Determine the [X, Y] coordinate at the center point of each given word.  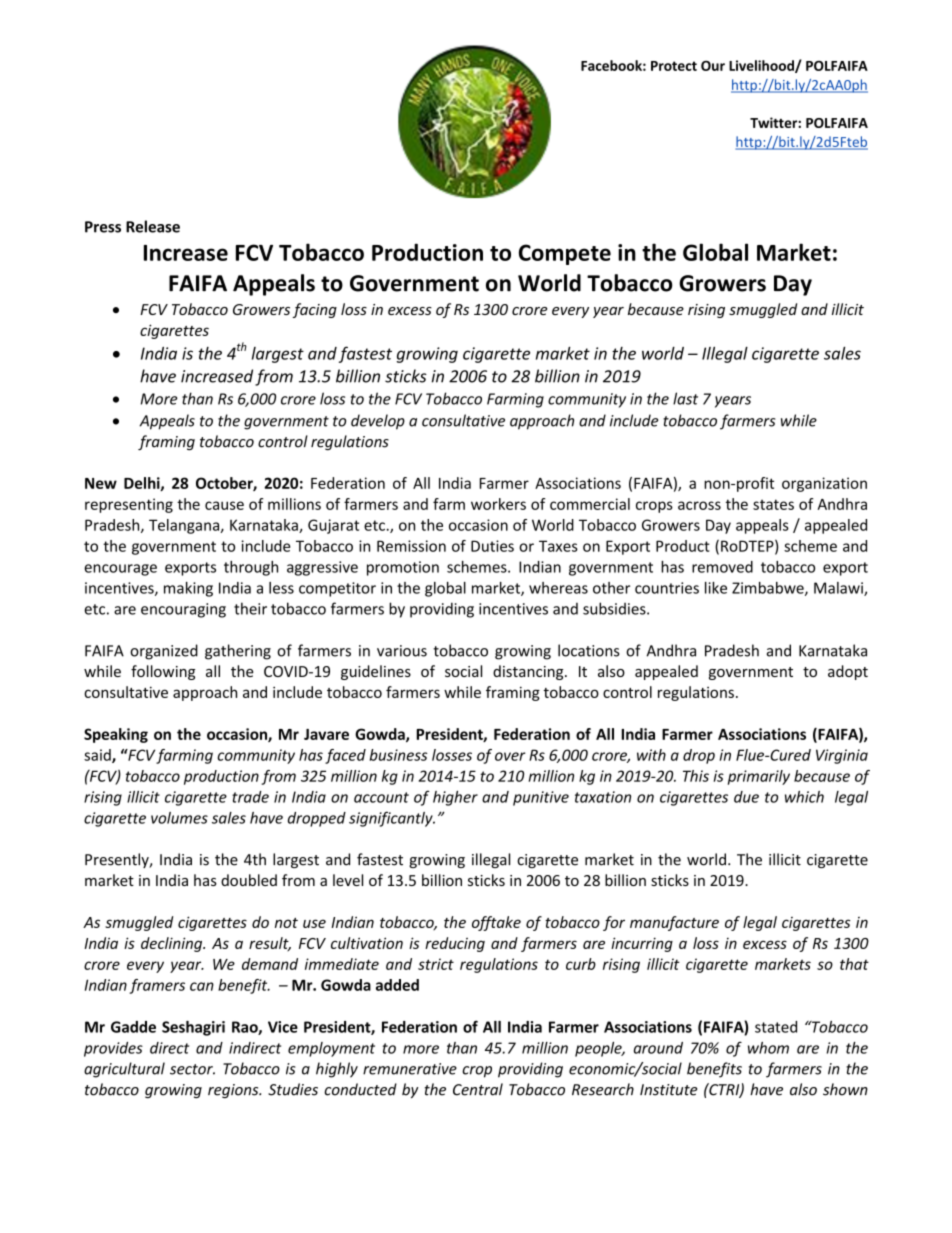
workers [498, 504]
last [685, 398]
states [773, 504]
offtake [496, 923]
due [746, 797]
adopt [848, 672]
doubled [249, 880]
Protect [674, 66]
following [163, 672]
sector [192, 1069]
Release [153, 226]
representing [129, 505]
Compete [565, 254]
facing [314, 310]
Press [103, 227]
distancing [529, 672]
